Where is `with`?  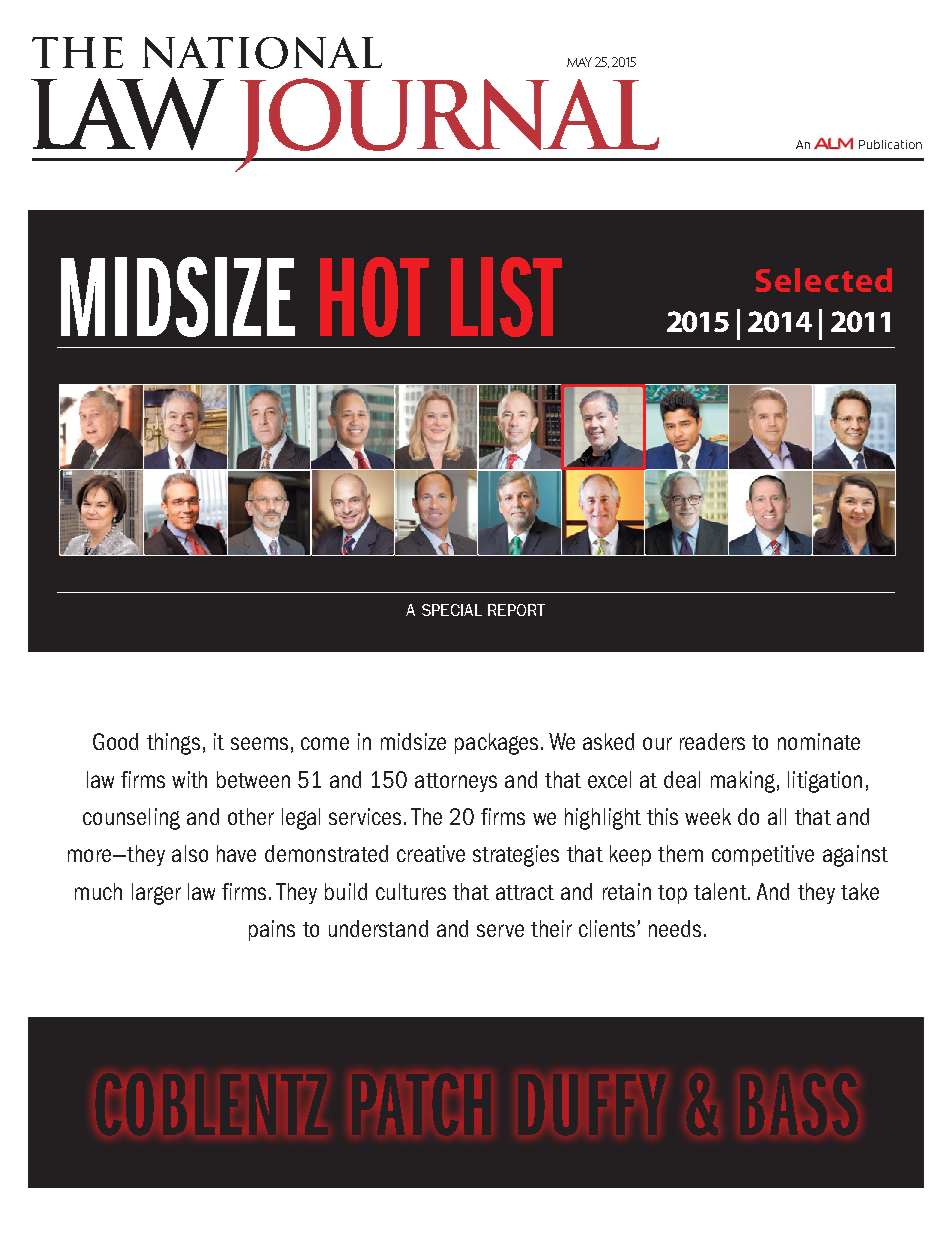 with is located at coordinates (189, 779).
